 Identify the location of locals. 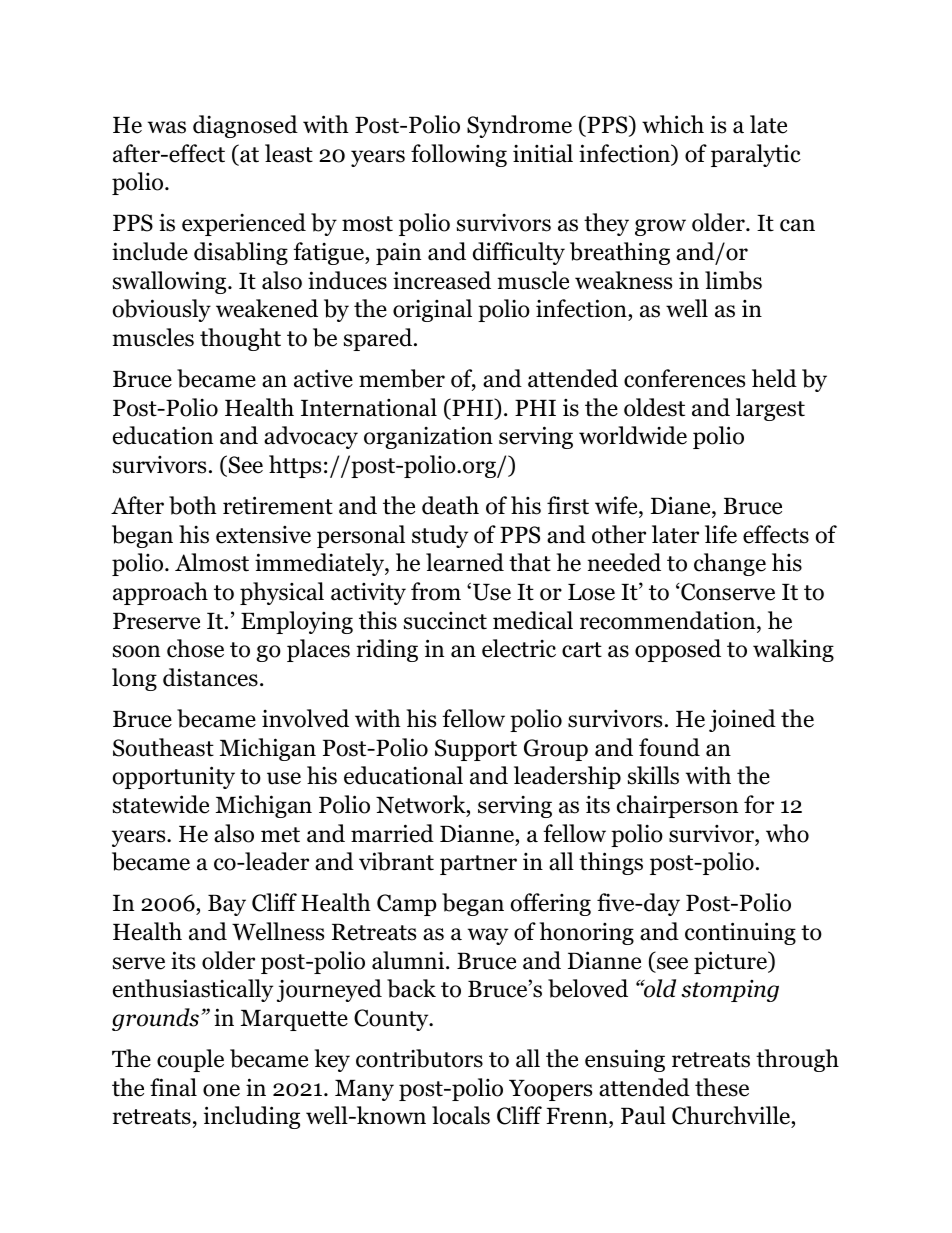
(461, 1115).
